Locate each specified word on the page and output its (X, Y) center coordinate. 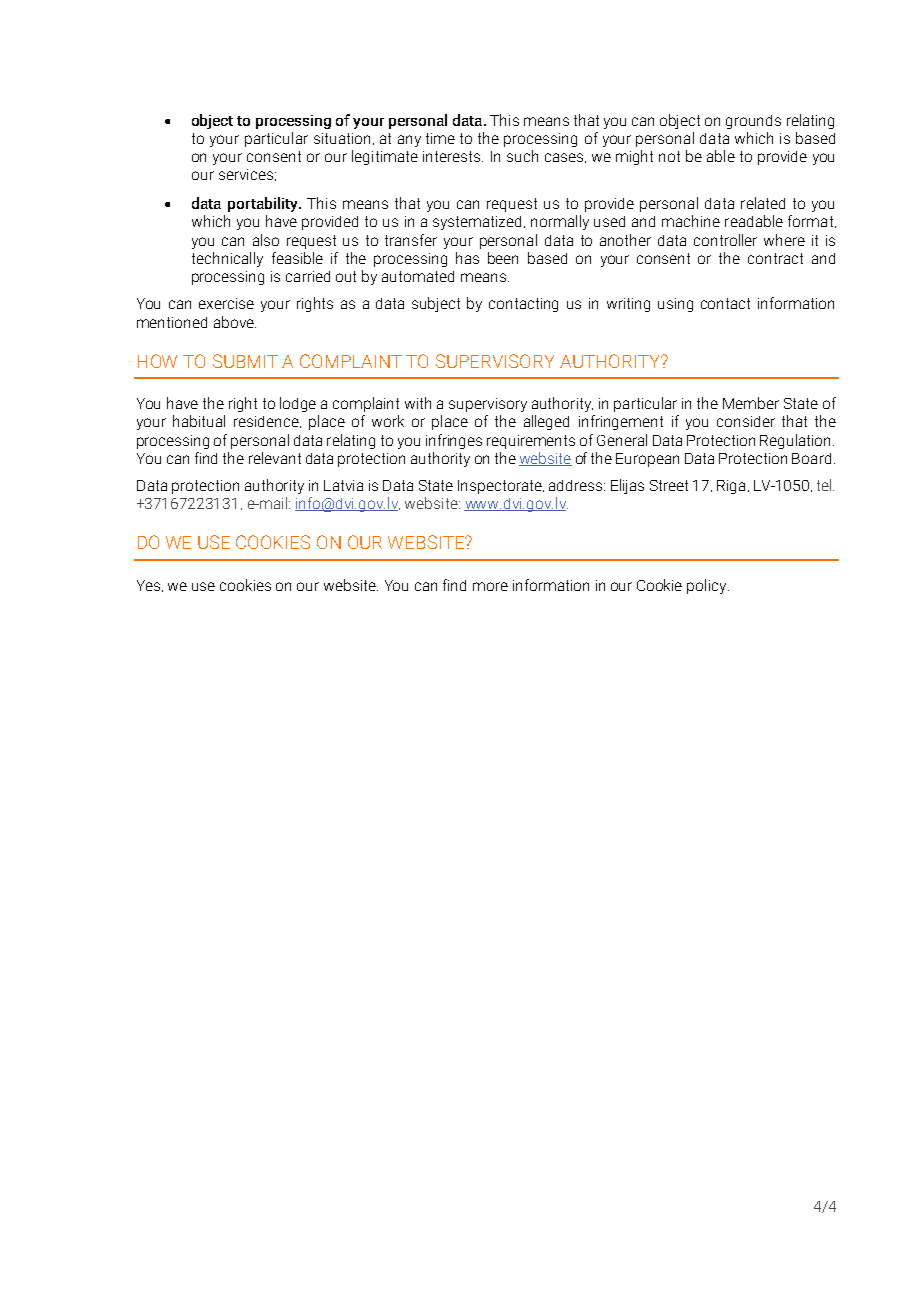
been (503, 258)
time (440, 138)
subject (436, 304)
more (490, 586)
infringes (454, 441)
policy (708, 586)
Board (811, 458)
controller (725, 240)
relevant (275, 458)
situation (342, 138)
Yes (150, 586)
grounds (753, 122)
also (266, 240)
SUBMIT (245, 361)
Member (751, 403)
